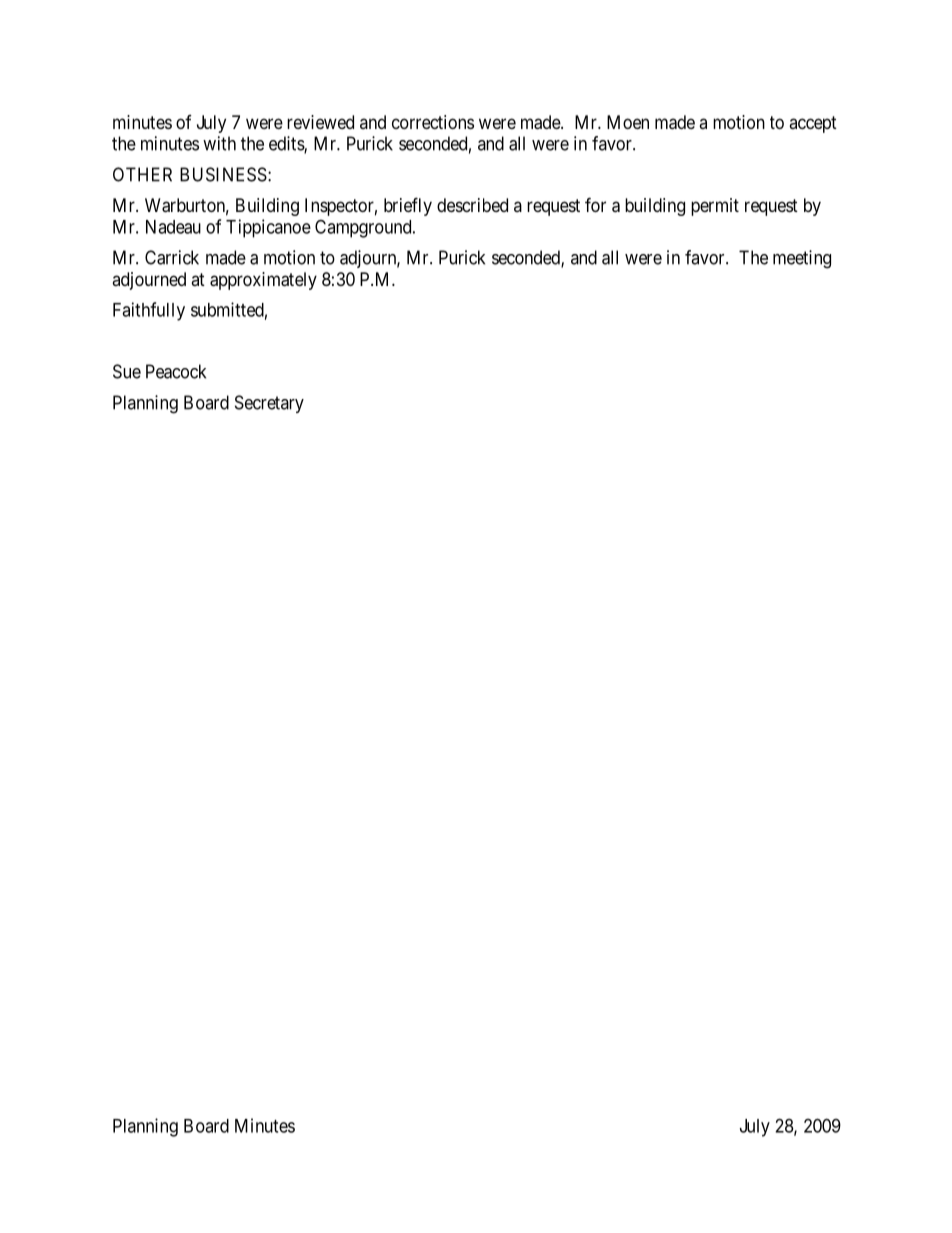 The height and width of the screenshot is (1233, 952). I want to click on with, so click(219, 143).
